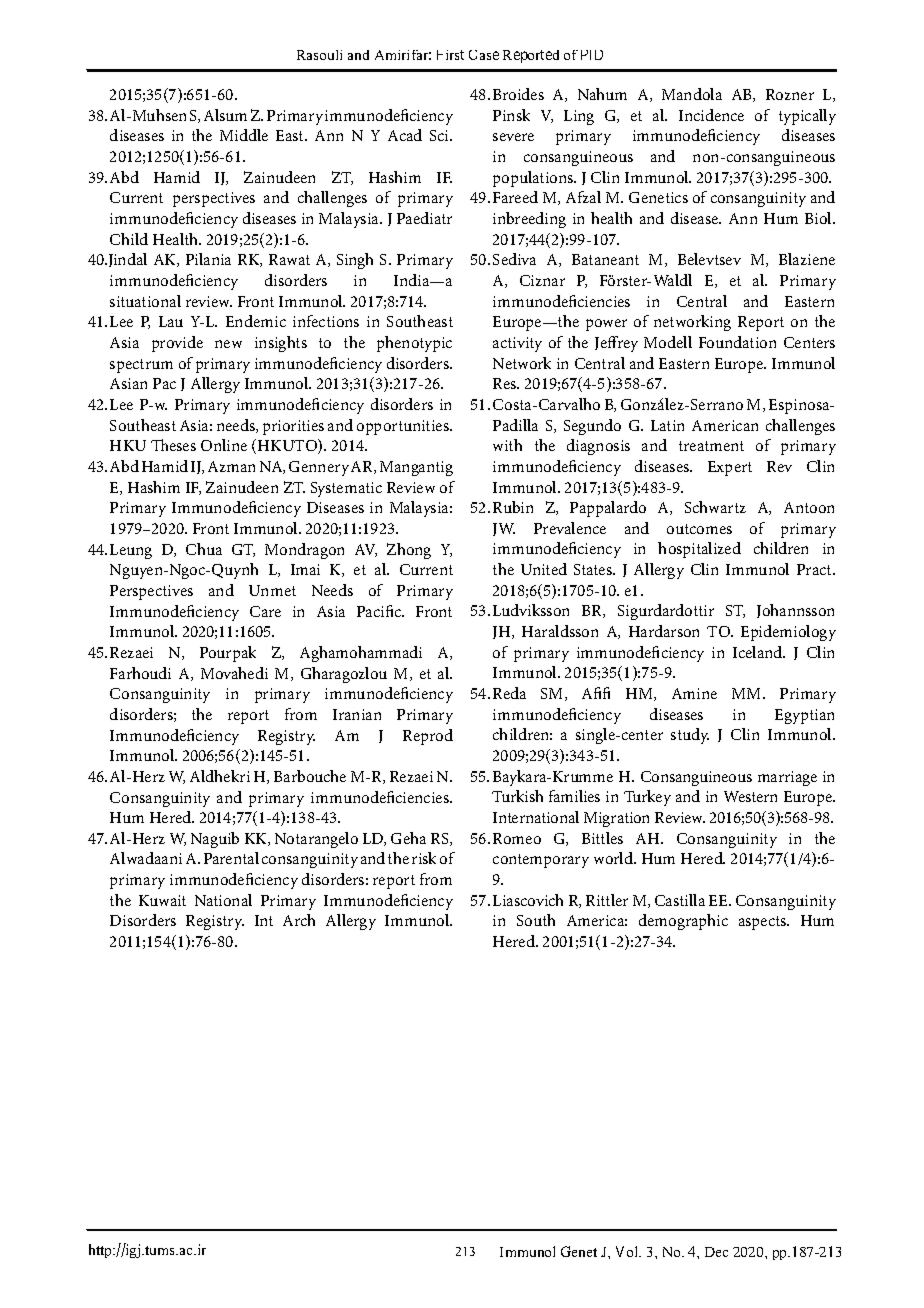  Describe the element at coordinates (628, 1251) in the screenshot. I see `Vol` at that location.
